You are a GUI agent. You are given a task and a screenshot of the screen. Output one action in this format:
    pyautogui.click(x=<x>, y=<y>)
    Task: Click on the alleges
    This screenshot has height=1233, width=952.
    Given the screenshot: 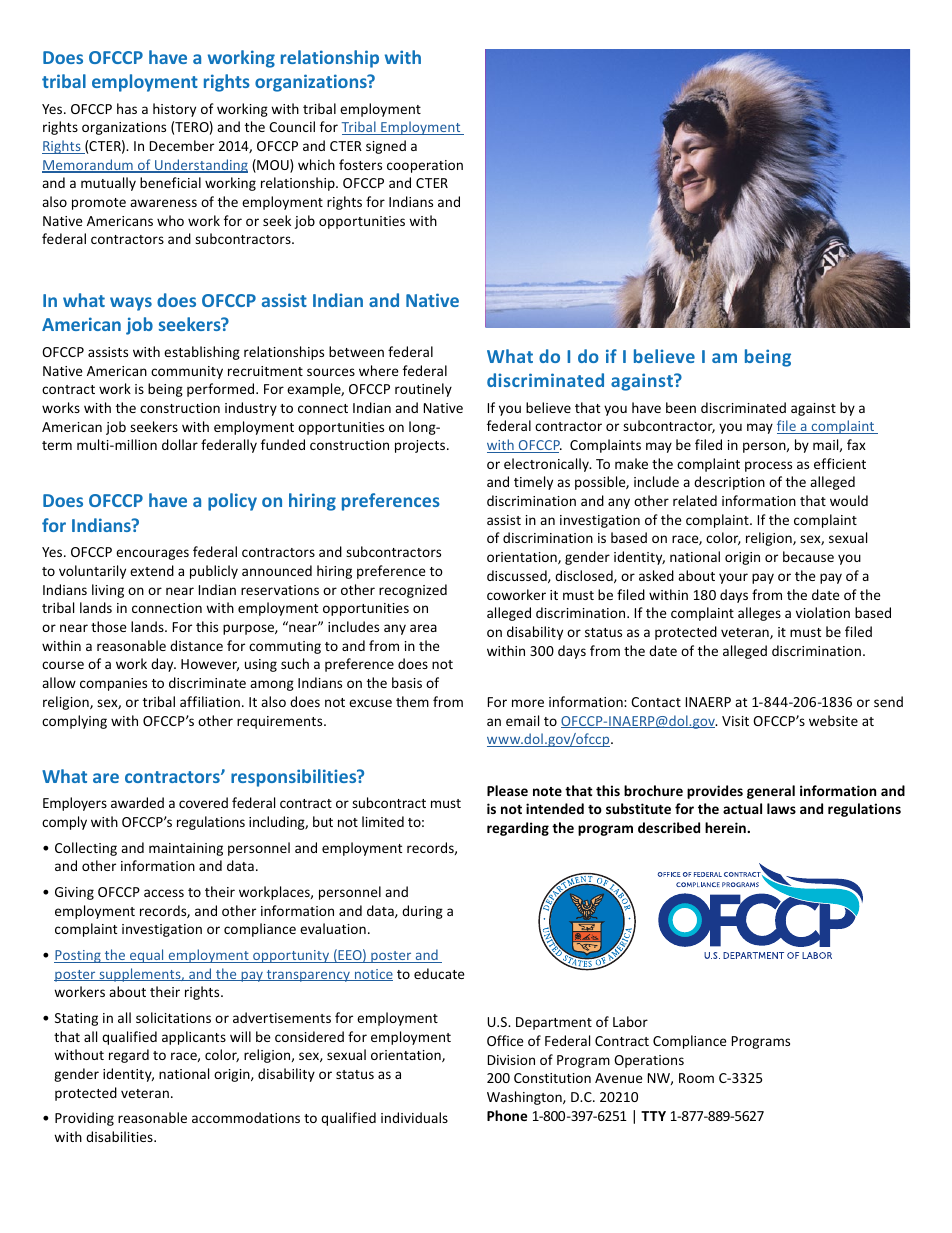 What is the action you would take?
    pyautogui.click(x=759, y=614)
